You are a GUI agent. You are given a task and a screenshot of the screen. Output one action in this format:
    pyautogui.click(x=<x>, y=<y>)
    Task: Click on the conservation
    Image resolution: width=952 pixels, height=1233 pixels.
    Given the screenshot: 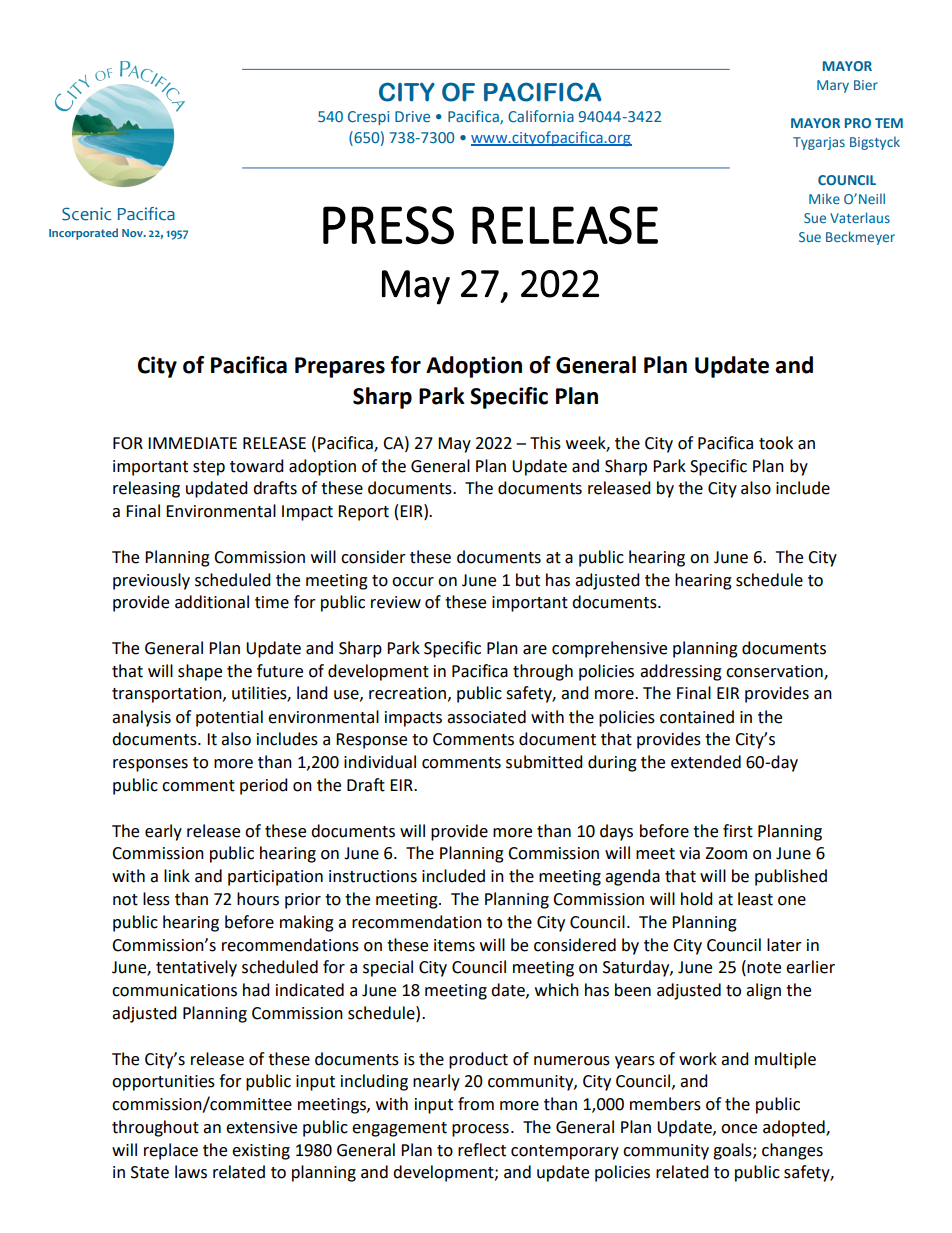 What is the action you would take?
    pyautogui.click(x=775, y=672)
